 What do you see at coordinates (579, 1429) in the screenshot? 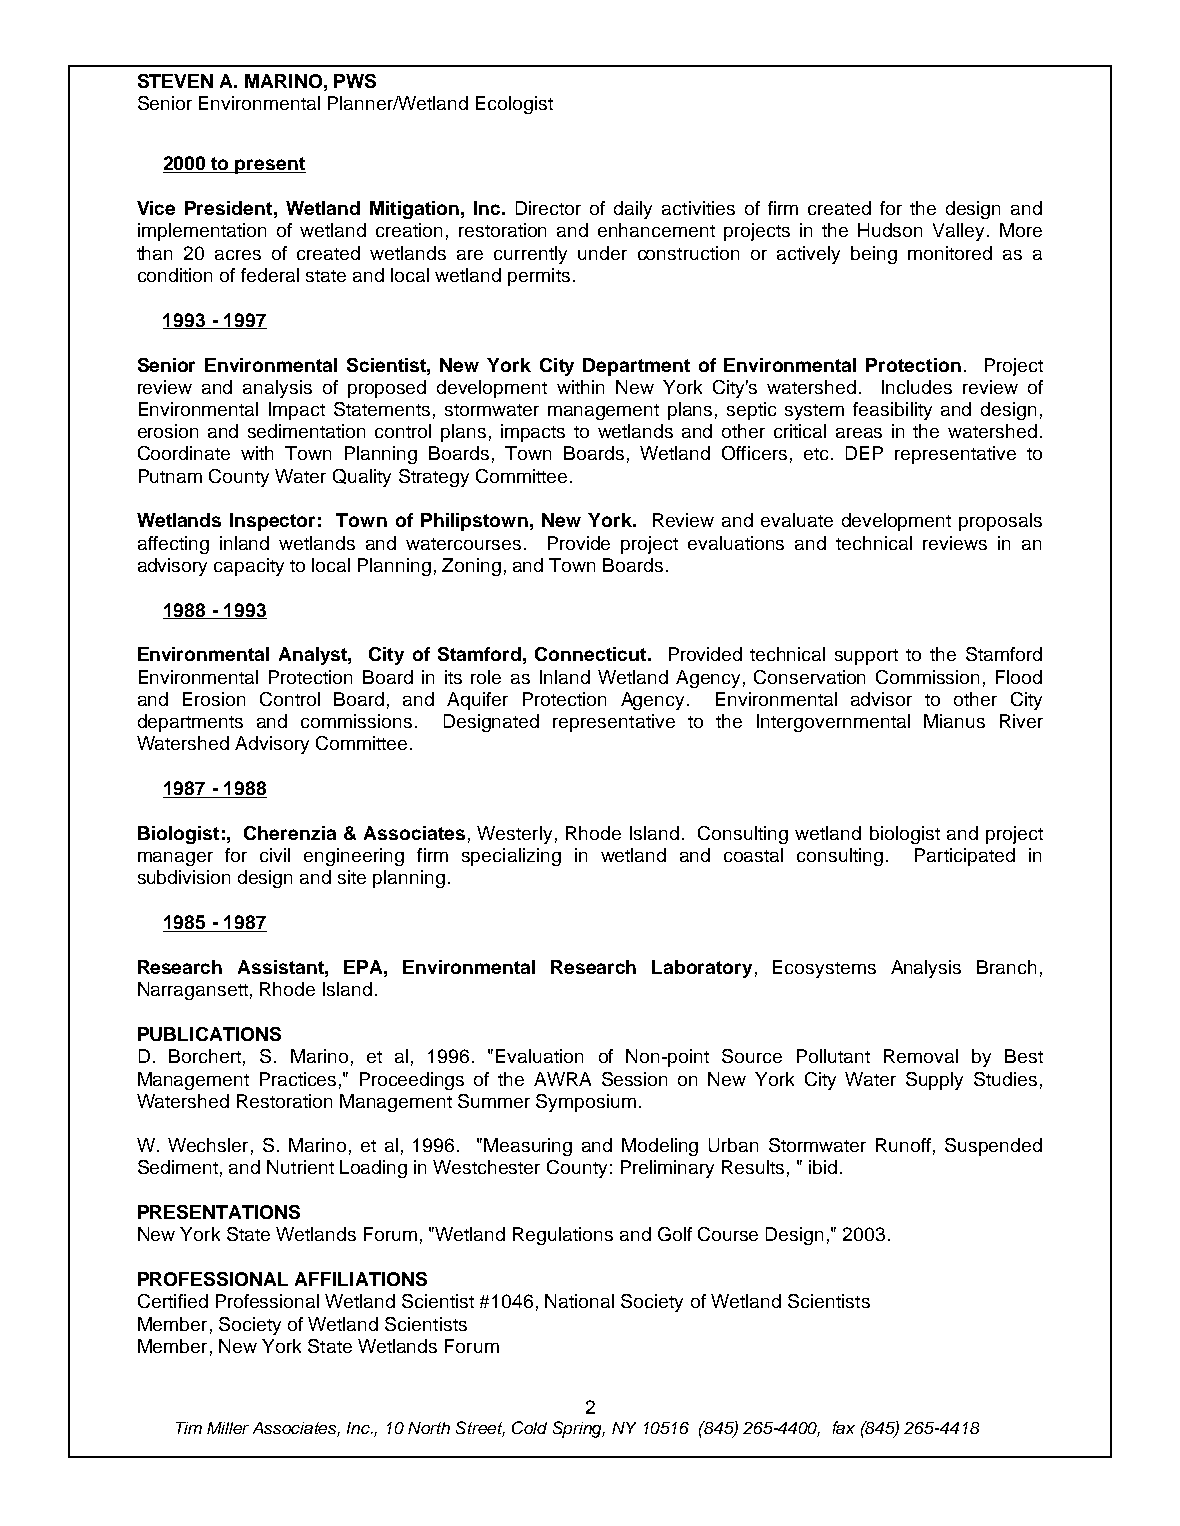
I see `Spring` at bounding box center [579, 1429].
